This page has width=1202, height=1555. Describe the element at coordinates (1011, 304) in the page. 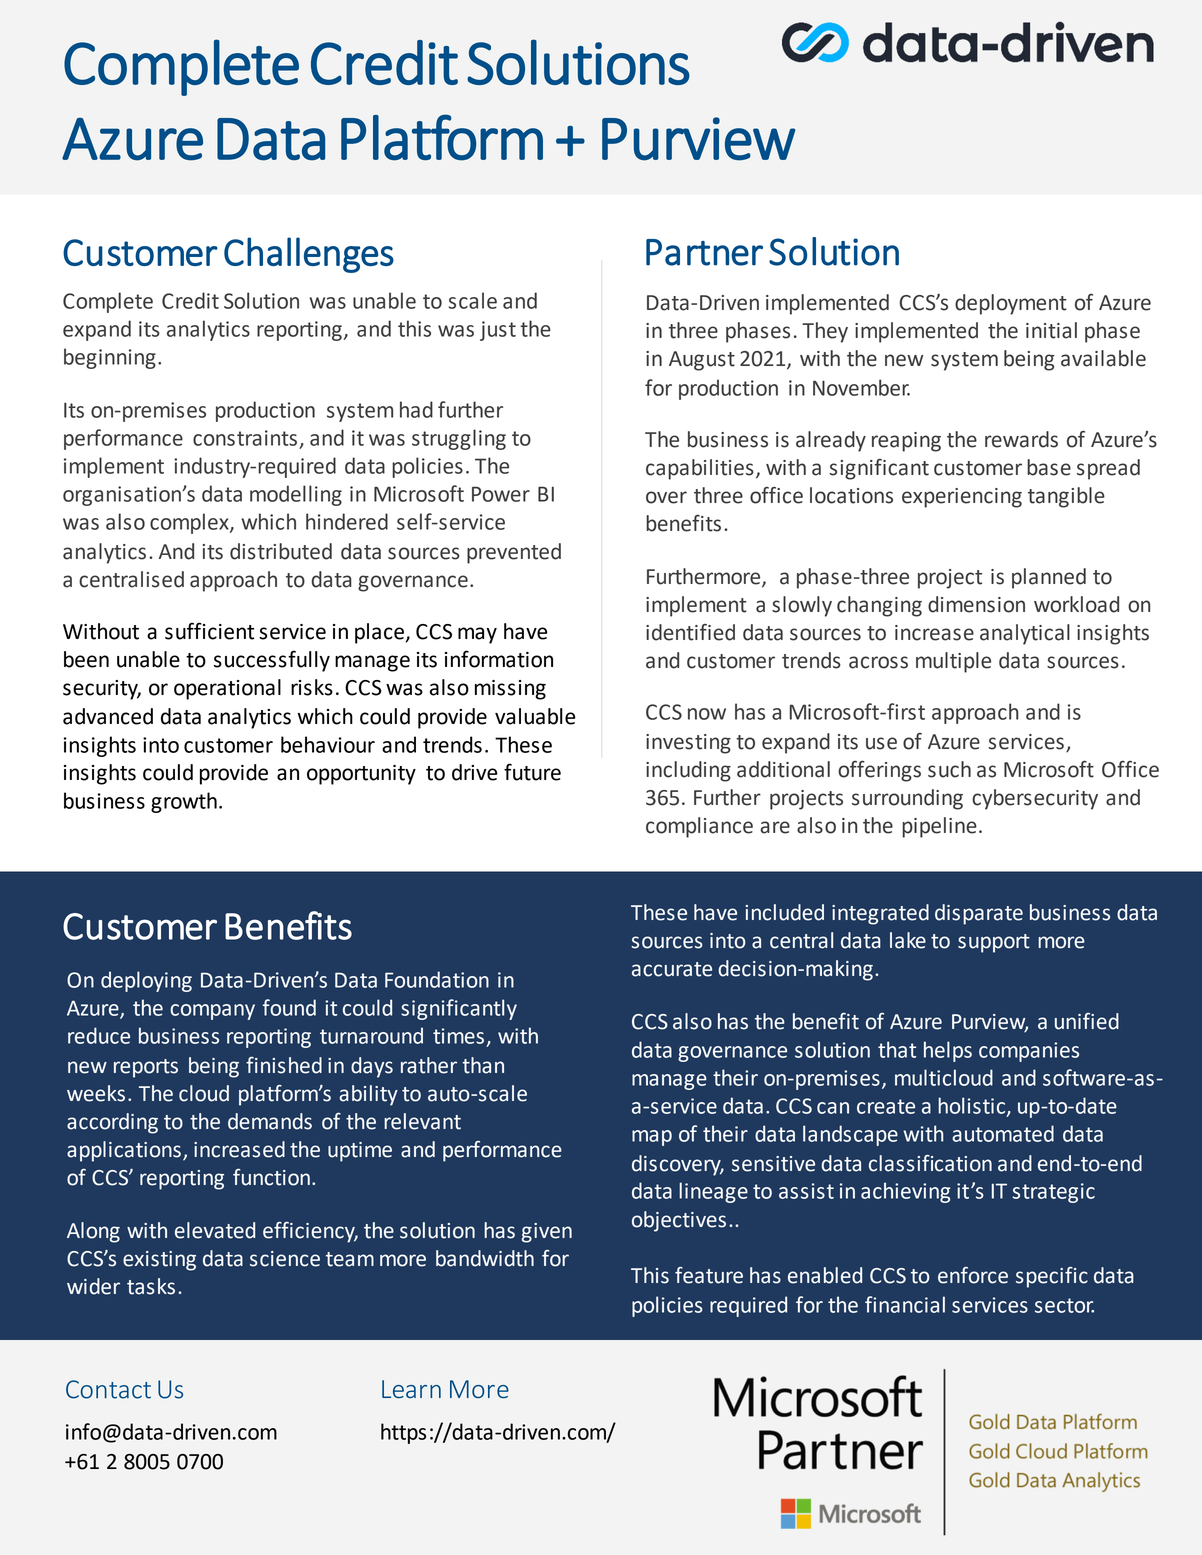

I see `deployment` at that location.
